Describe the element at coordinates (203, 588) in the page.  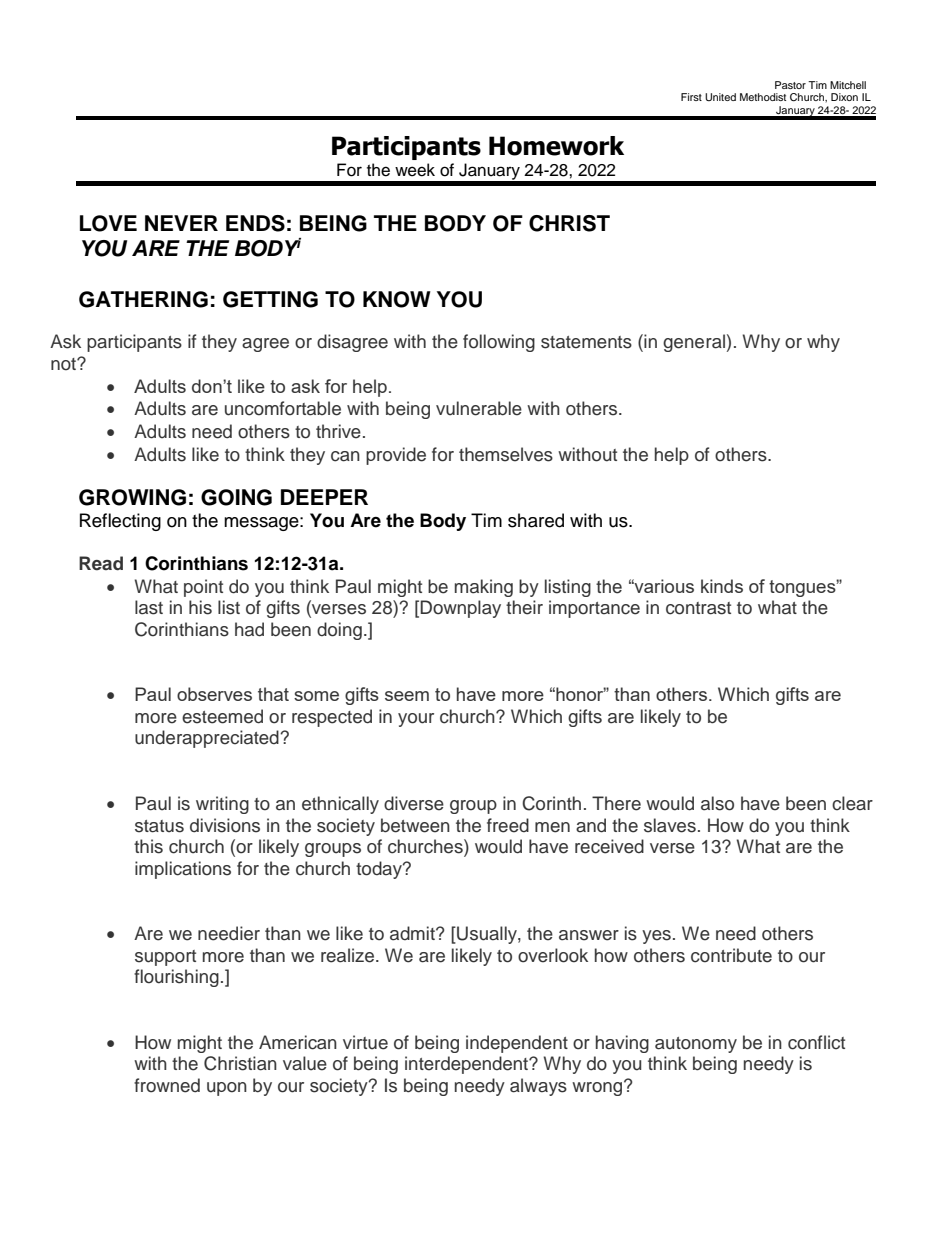
I see `point` at that location.
